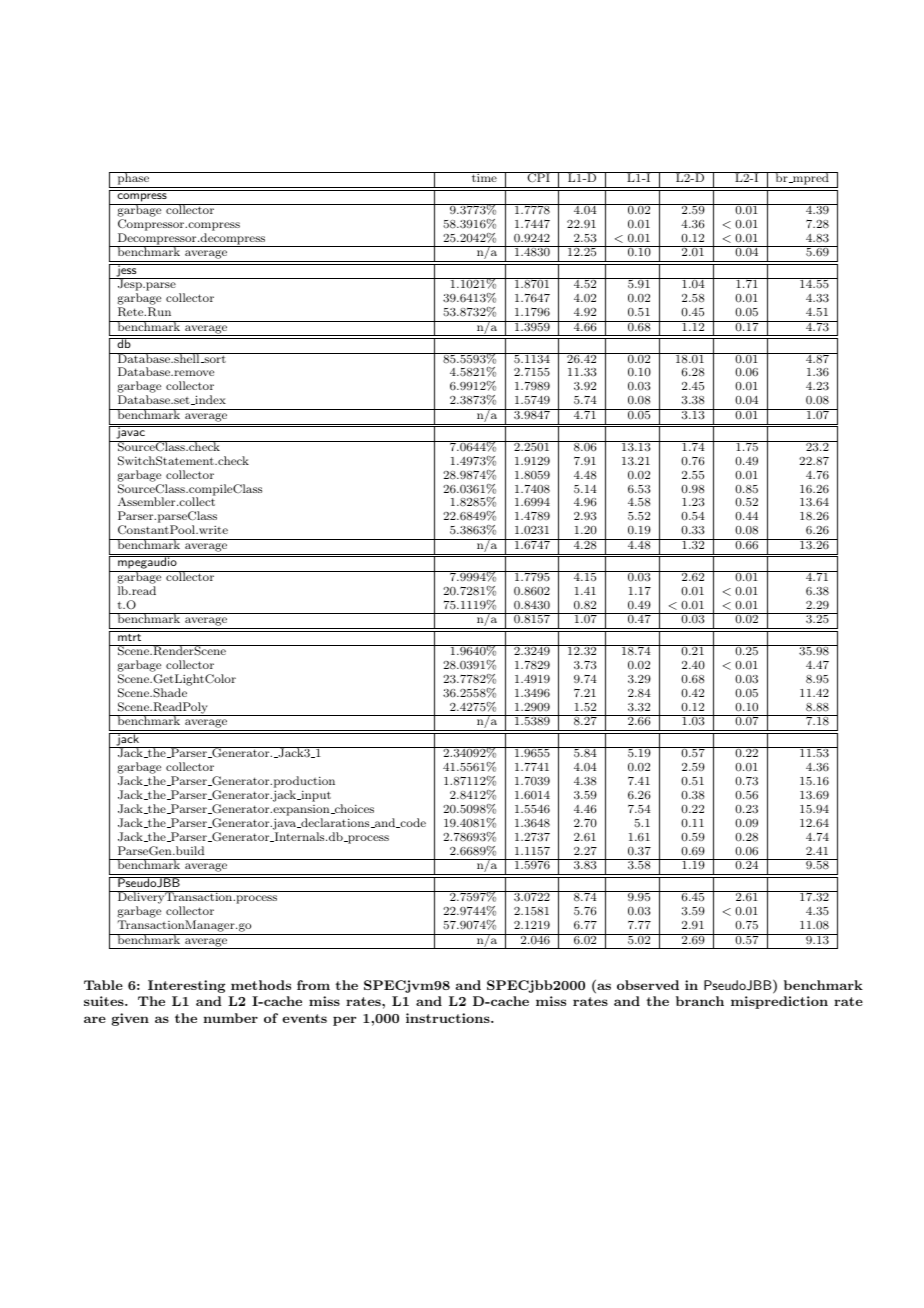 Image resolution: width=924 pixels, height=1308 pixels. I want to click on observed, so click(648, 985).
